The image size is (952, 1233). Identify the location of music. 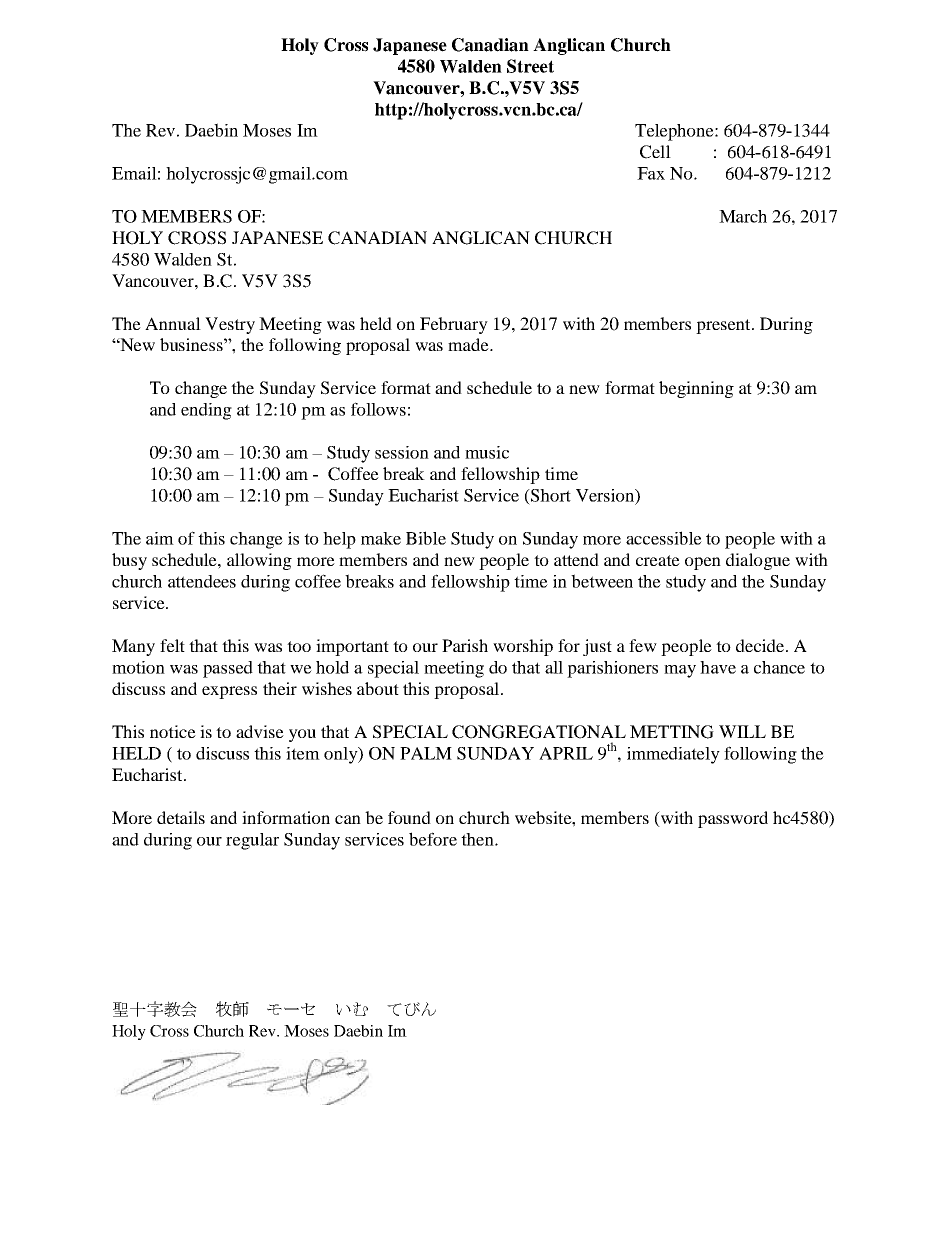
(487, 452).
